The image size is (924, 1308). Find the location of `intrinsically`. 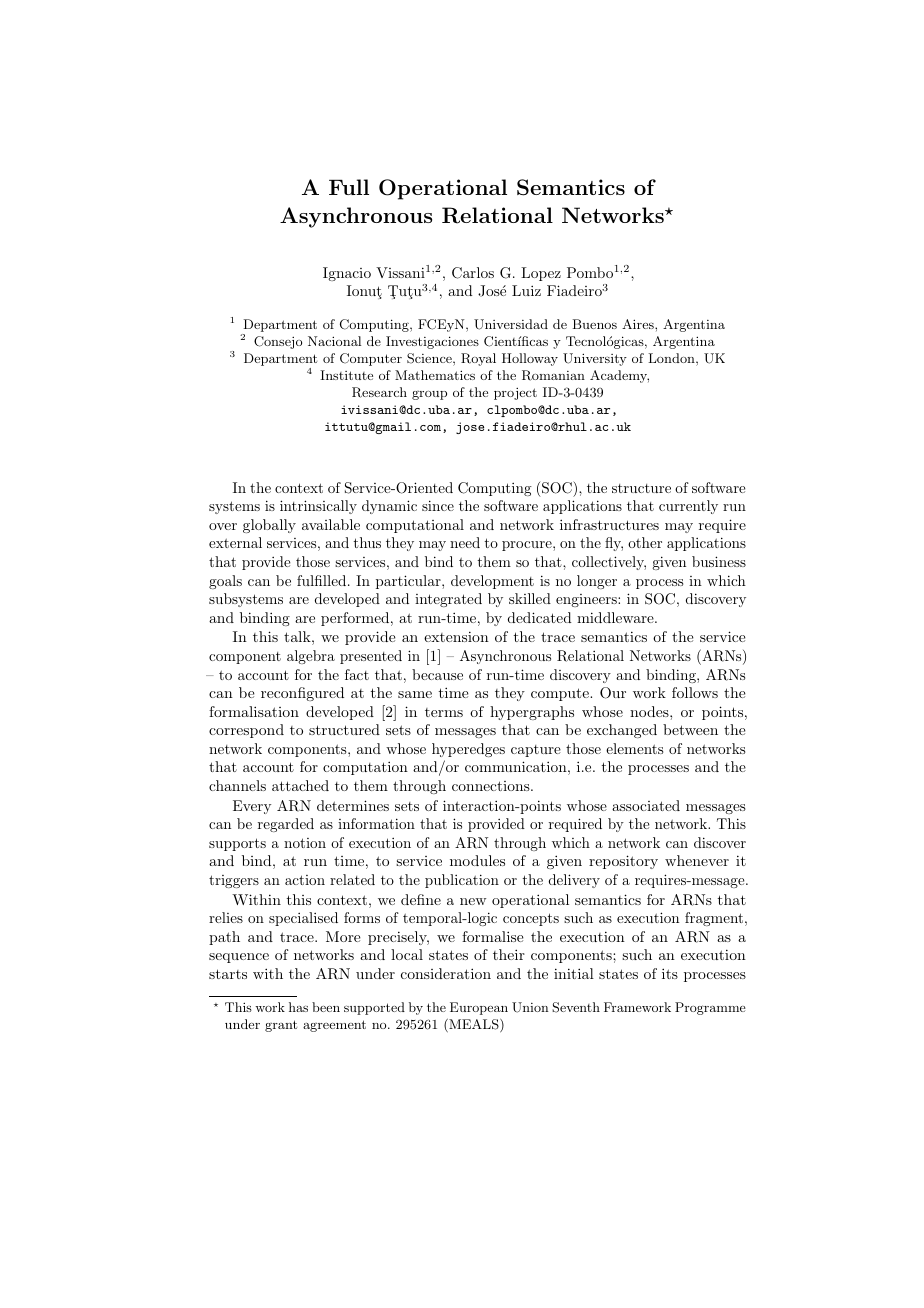

intrinsically is located at coordinates (318, 507).
